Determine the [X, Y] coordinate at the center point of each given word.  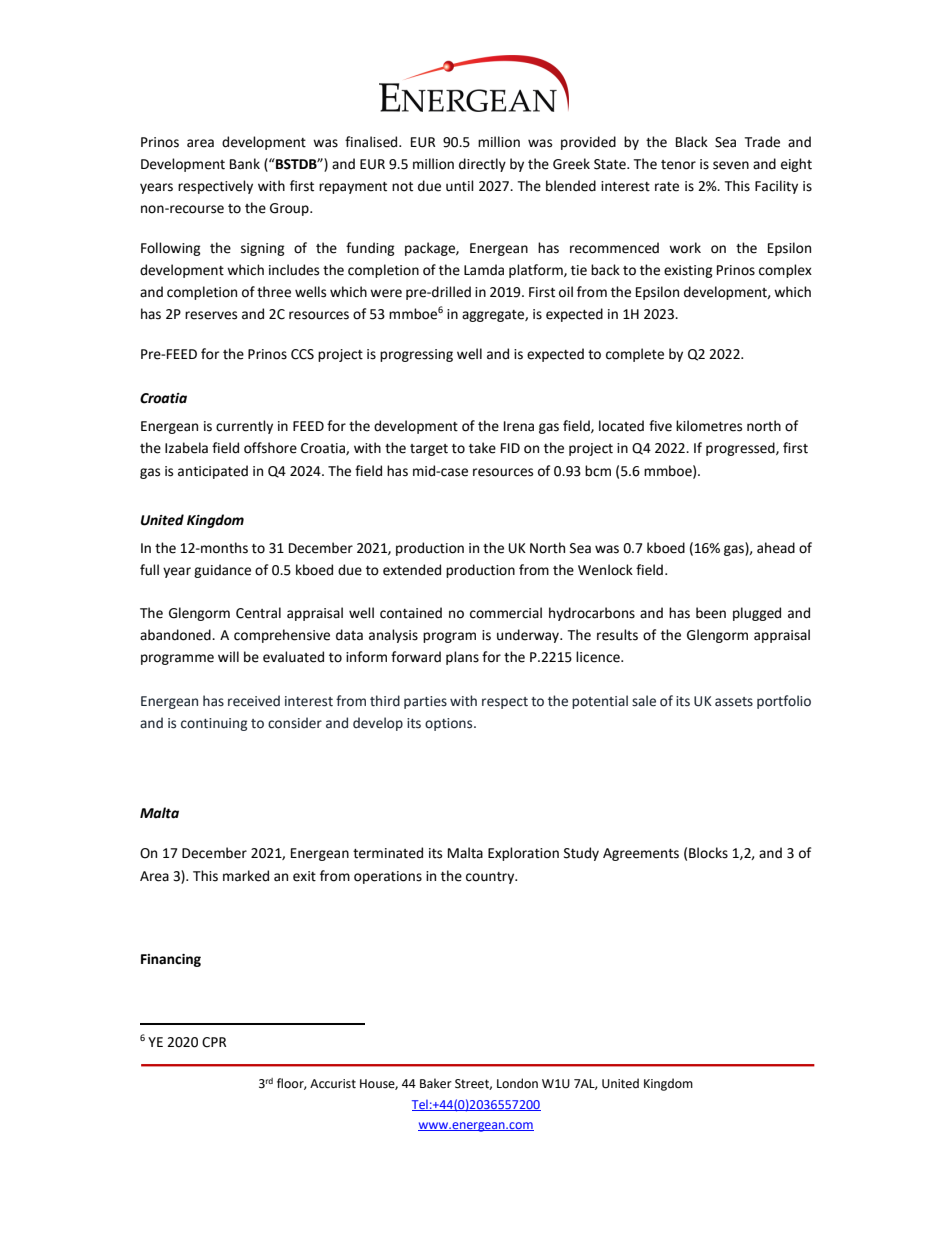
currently [244, 427]
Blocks [708, 853]
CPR [214, 1042]
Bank [245, 164]
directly [482, 165]
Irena [519, 426]
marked [246, 876]
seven [731, 165]
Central [258, 613]
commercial [506, 613]
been [711, 613]
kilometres [709, 426]
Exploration [523, 854]
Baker [436, 1083]
